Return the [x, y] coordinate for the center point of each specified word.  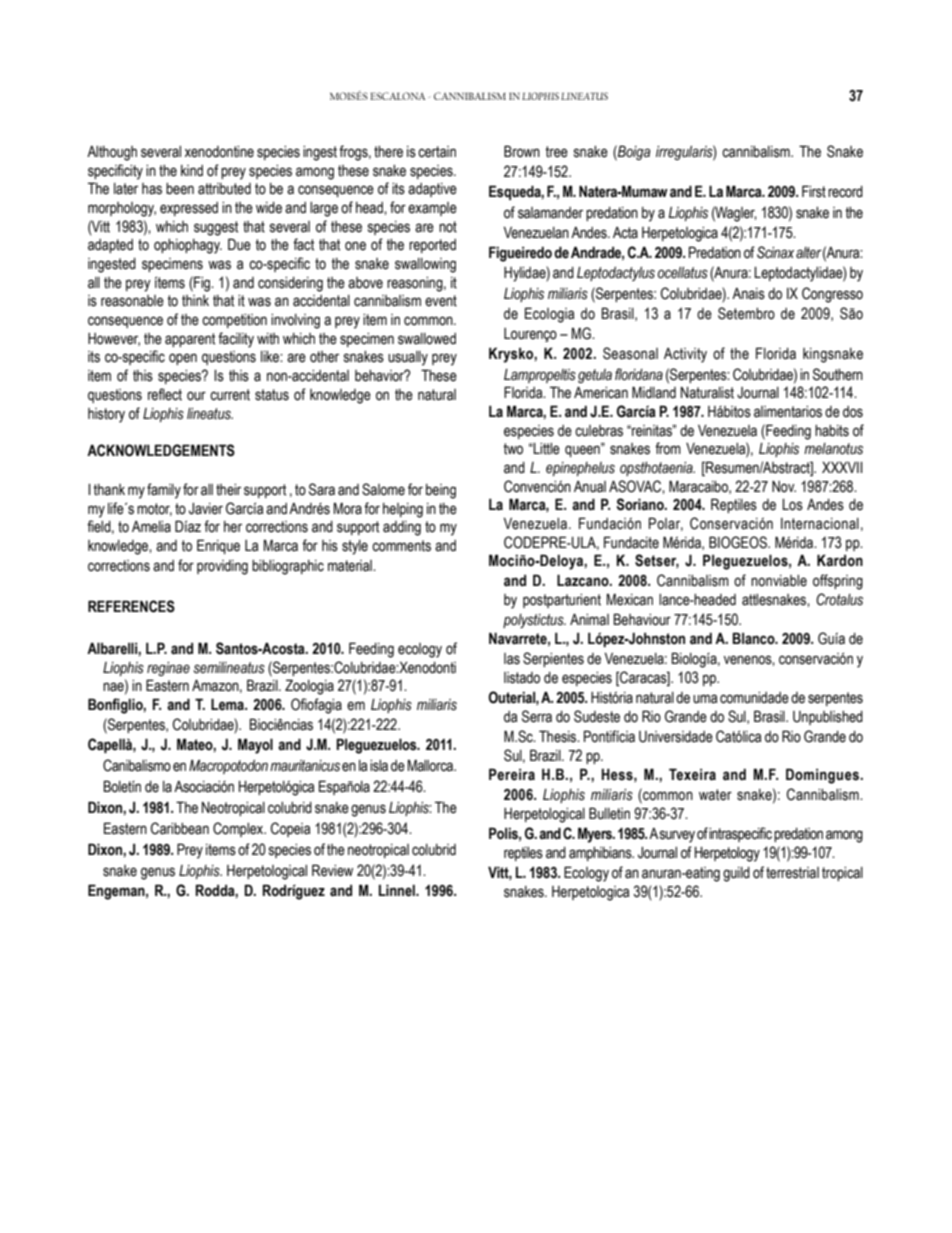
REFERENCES [131, 606]
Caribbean [180, 828]
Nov [784, 487]
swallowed [427, 339]
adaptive [432, 190]
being [441, 491]
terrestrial [792, 873]
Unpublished [828, 718]
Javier [206, 509]
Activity [685, 355]
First [814, 191]
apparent [190, 340]
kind [192, 170]
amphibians [601, 854]
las [512, 659]
